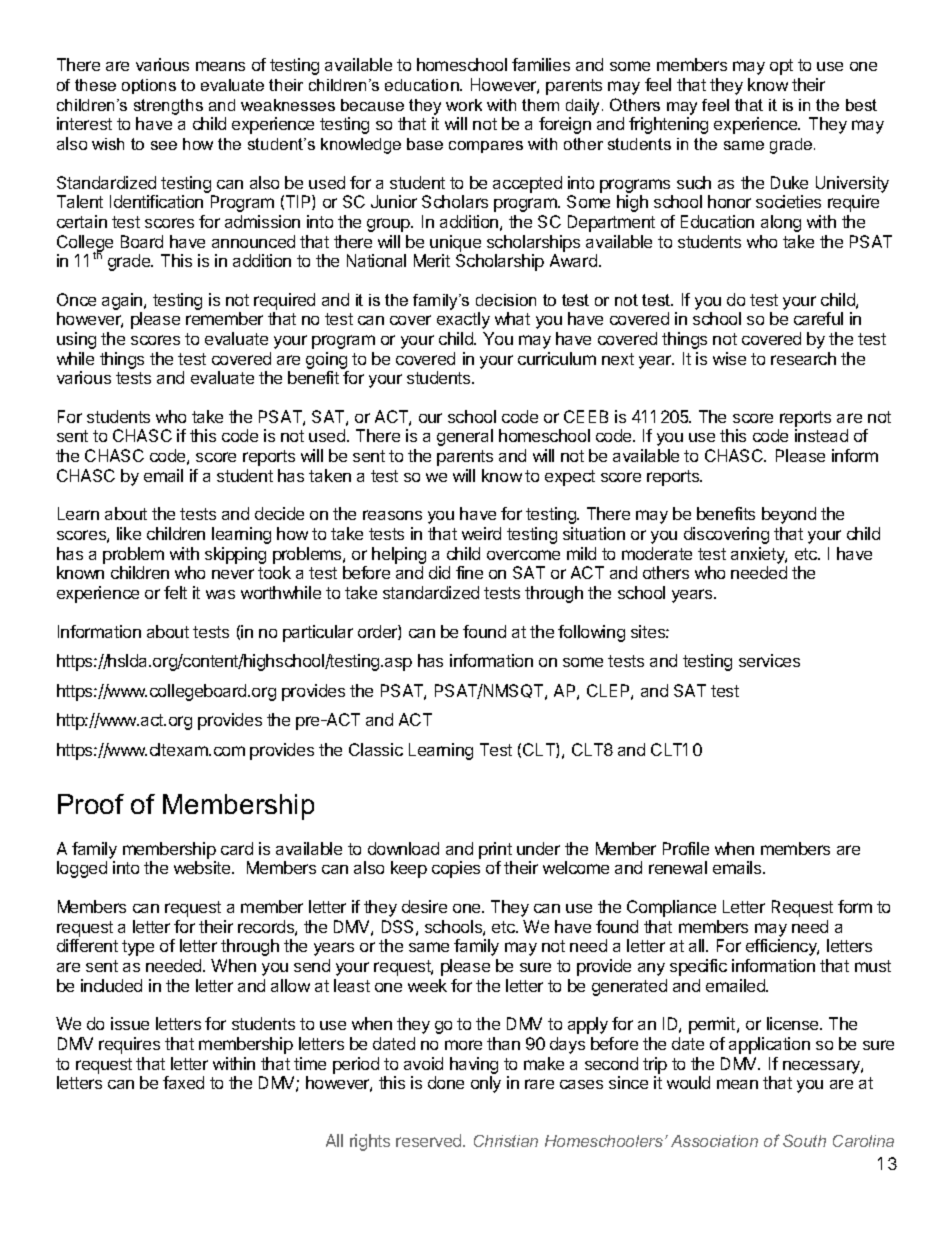  I want to click on strengths, so click(168, 107).
